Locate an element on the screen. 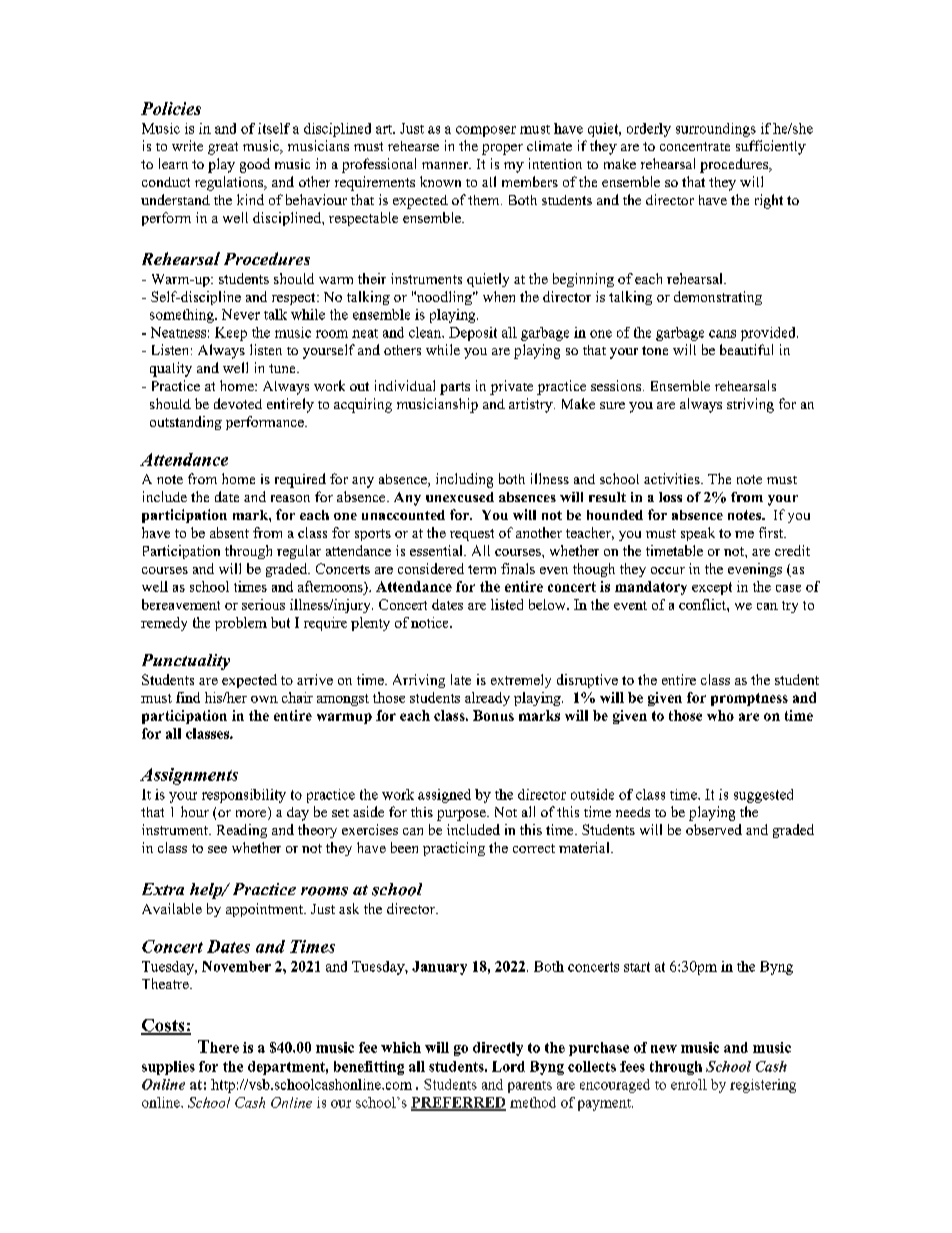  including is located at coordinates (464, 480).
